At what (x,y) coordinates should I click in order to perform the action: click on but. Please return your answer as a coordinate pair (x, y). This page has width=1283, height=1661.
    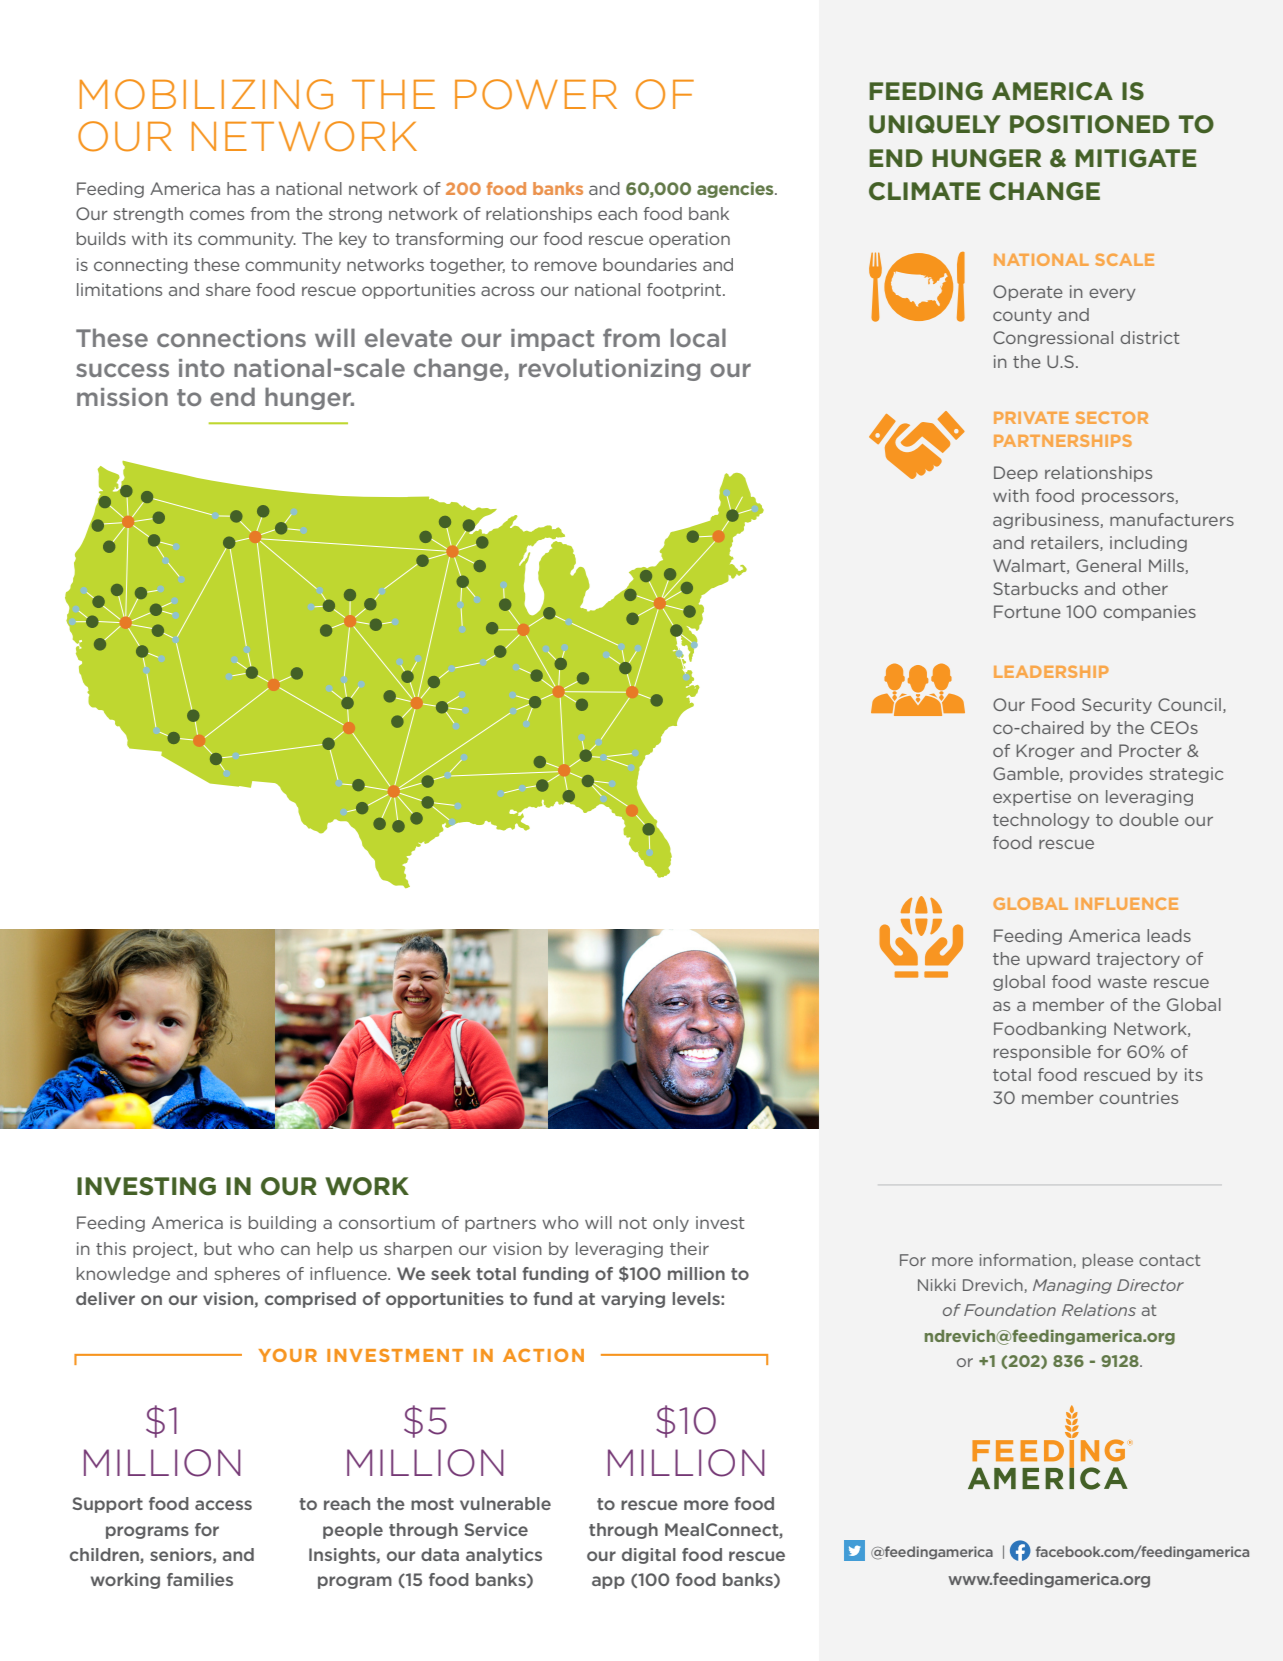
    Looking at the image, I should click on (218, 1248).
